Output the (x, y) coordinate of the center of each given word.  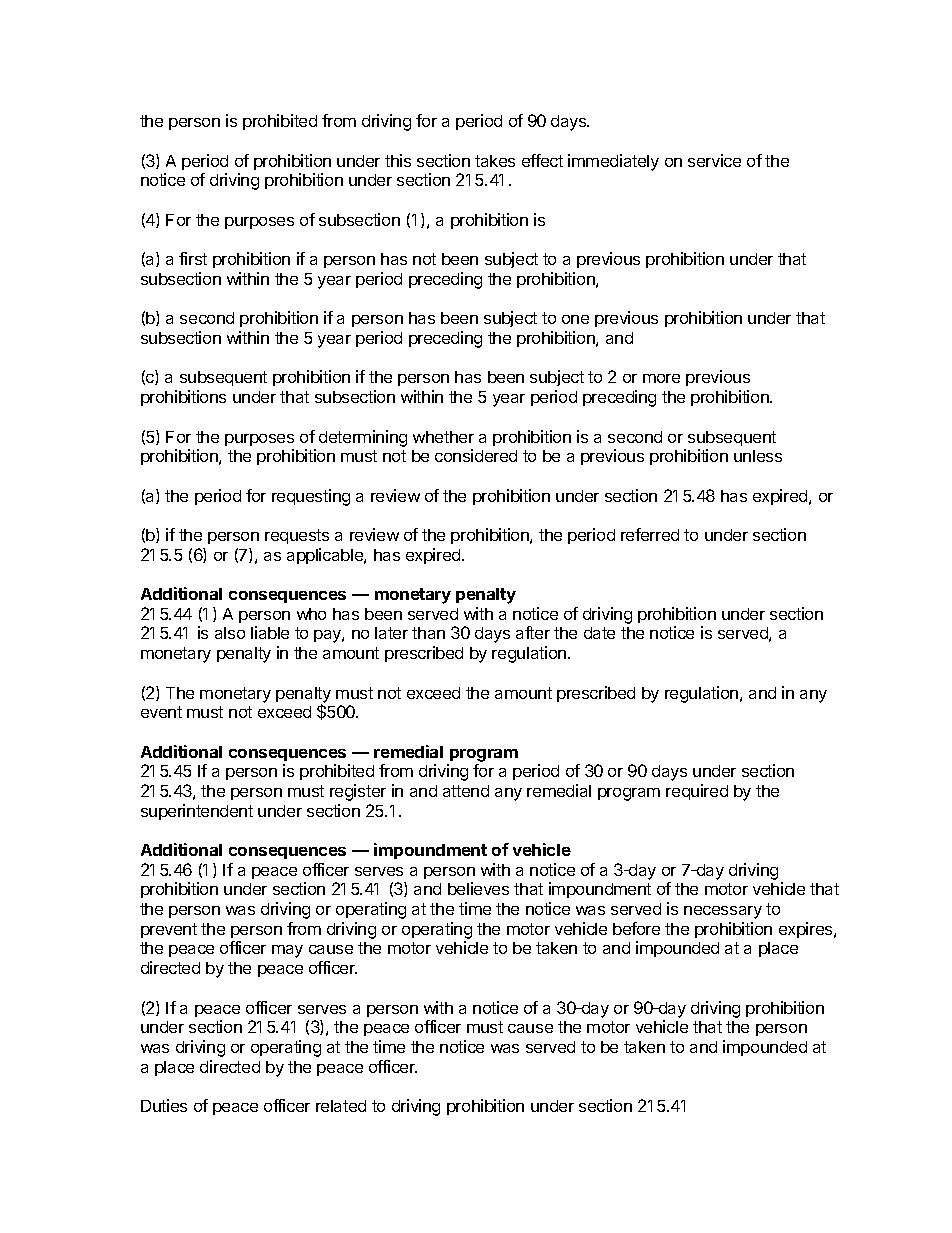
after (533, 632)
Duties (164, 1105)
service (714, 160)
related (341, 1106)
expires (807, 930)
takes (495, 161)
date (599, 633)
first (193, 258)
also (230, 633)
